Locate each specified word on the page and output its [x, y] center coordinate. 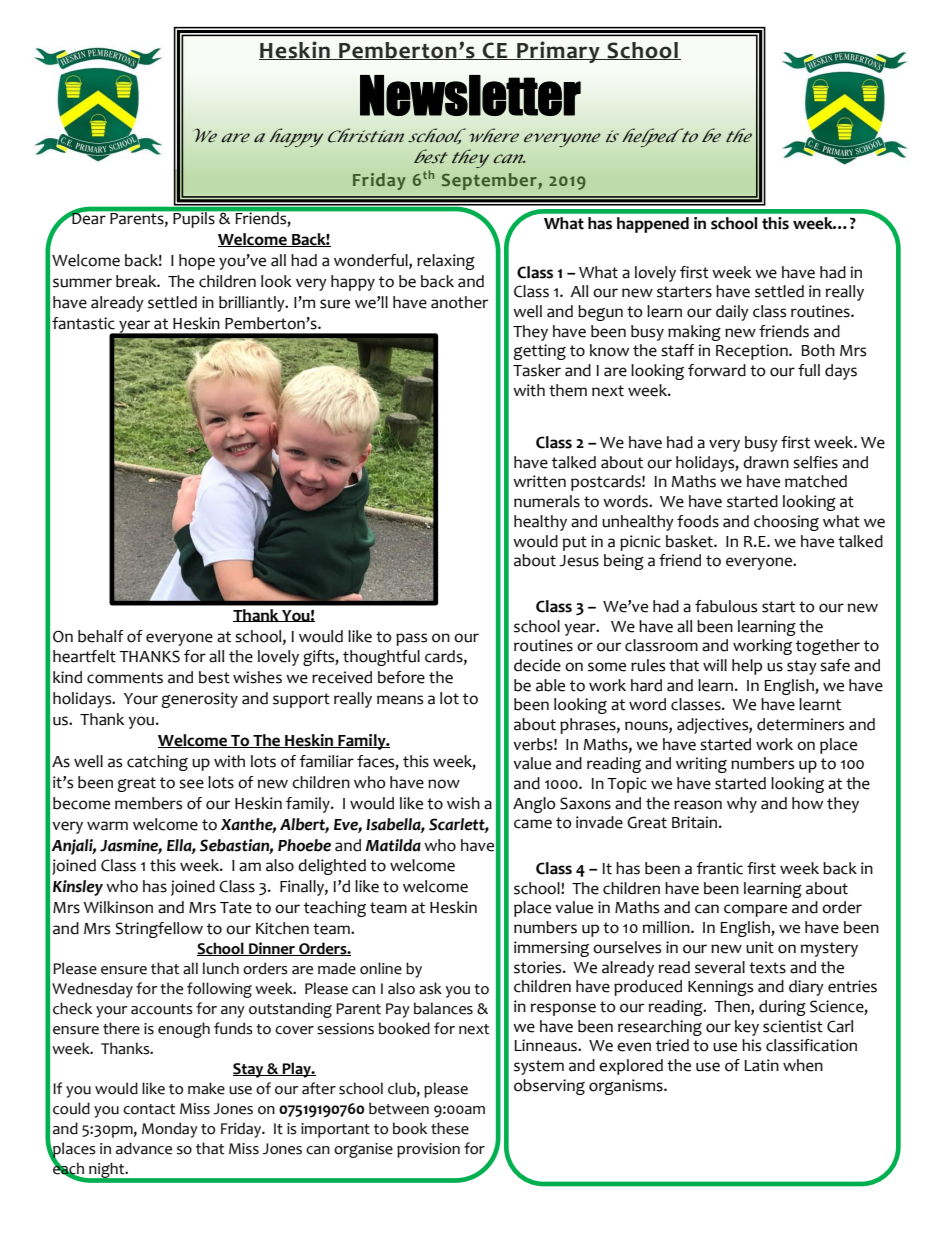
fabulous [726, 606]
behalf [100, 636]
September [490, 181]
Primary [558, 52]
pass [411, 639]
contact [149, 1109]
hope [197, 262]
